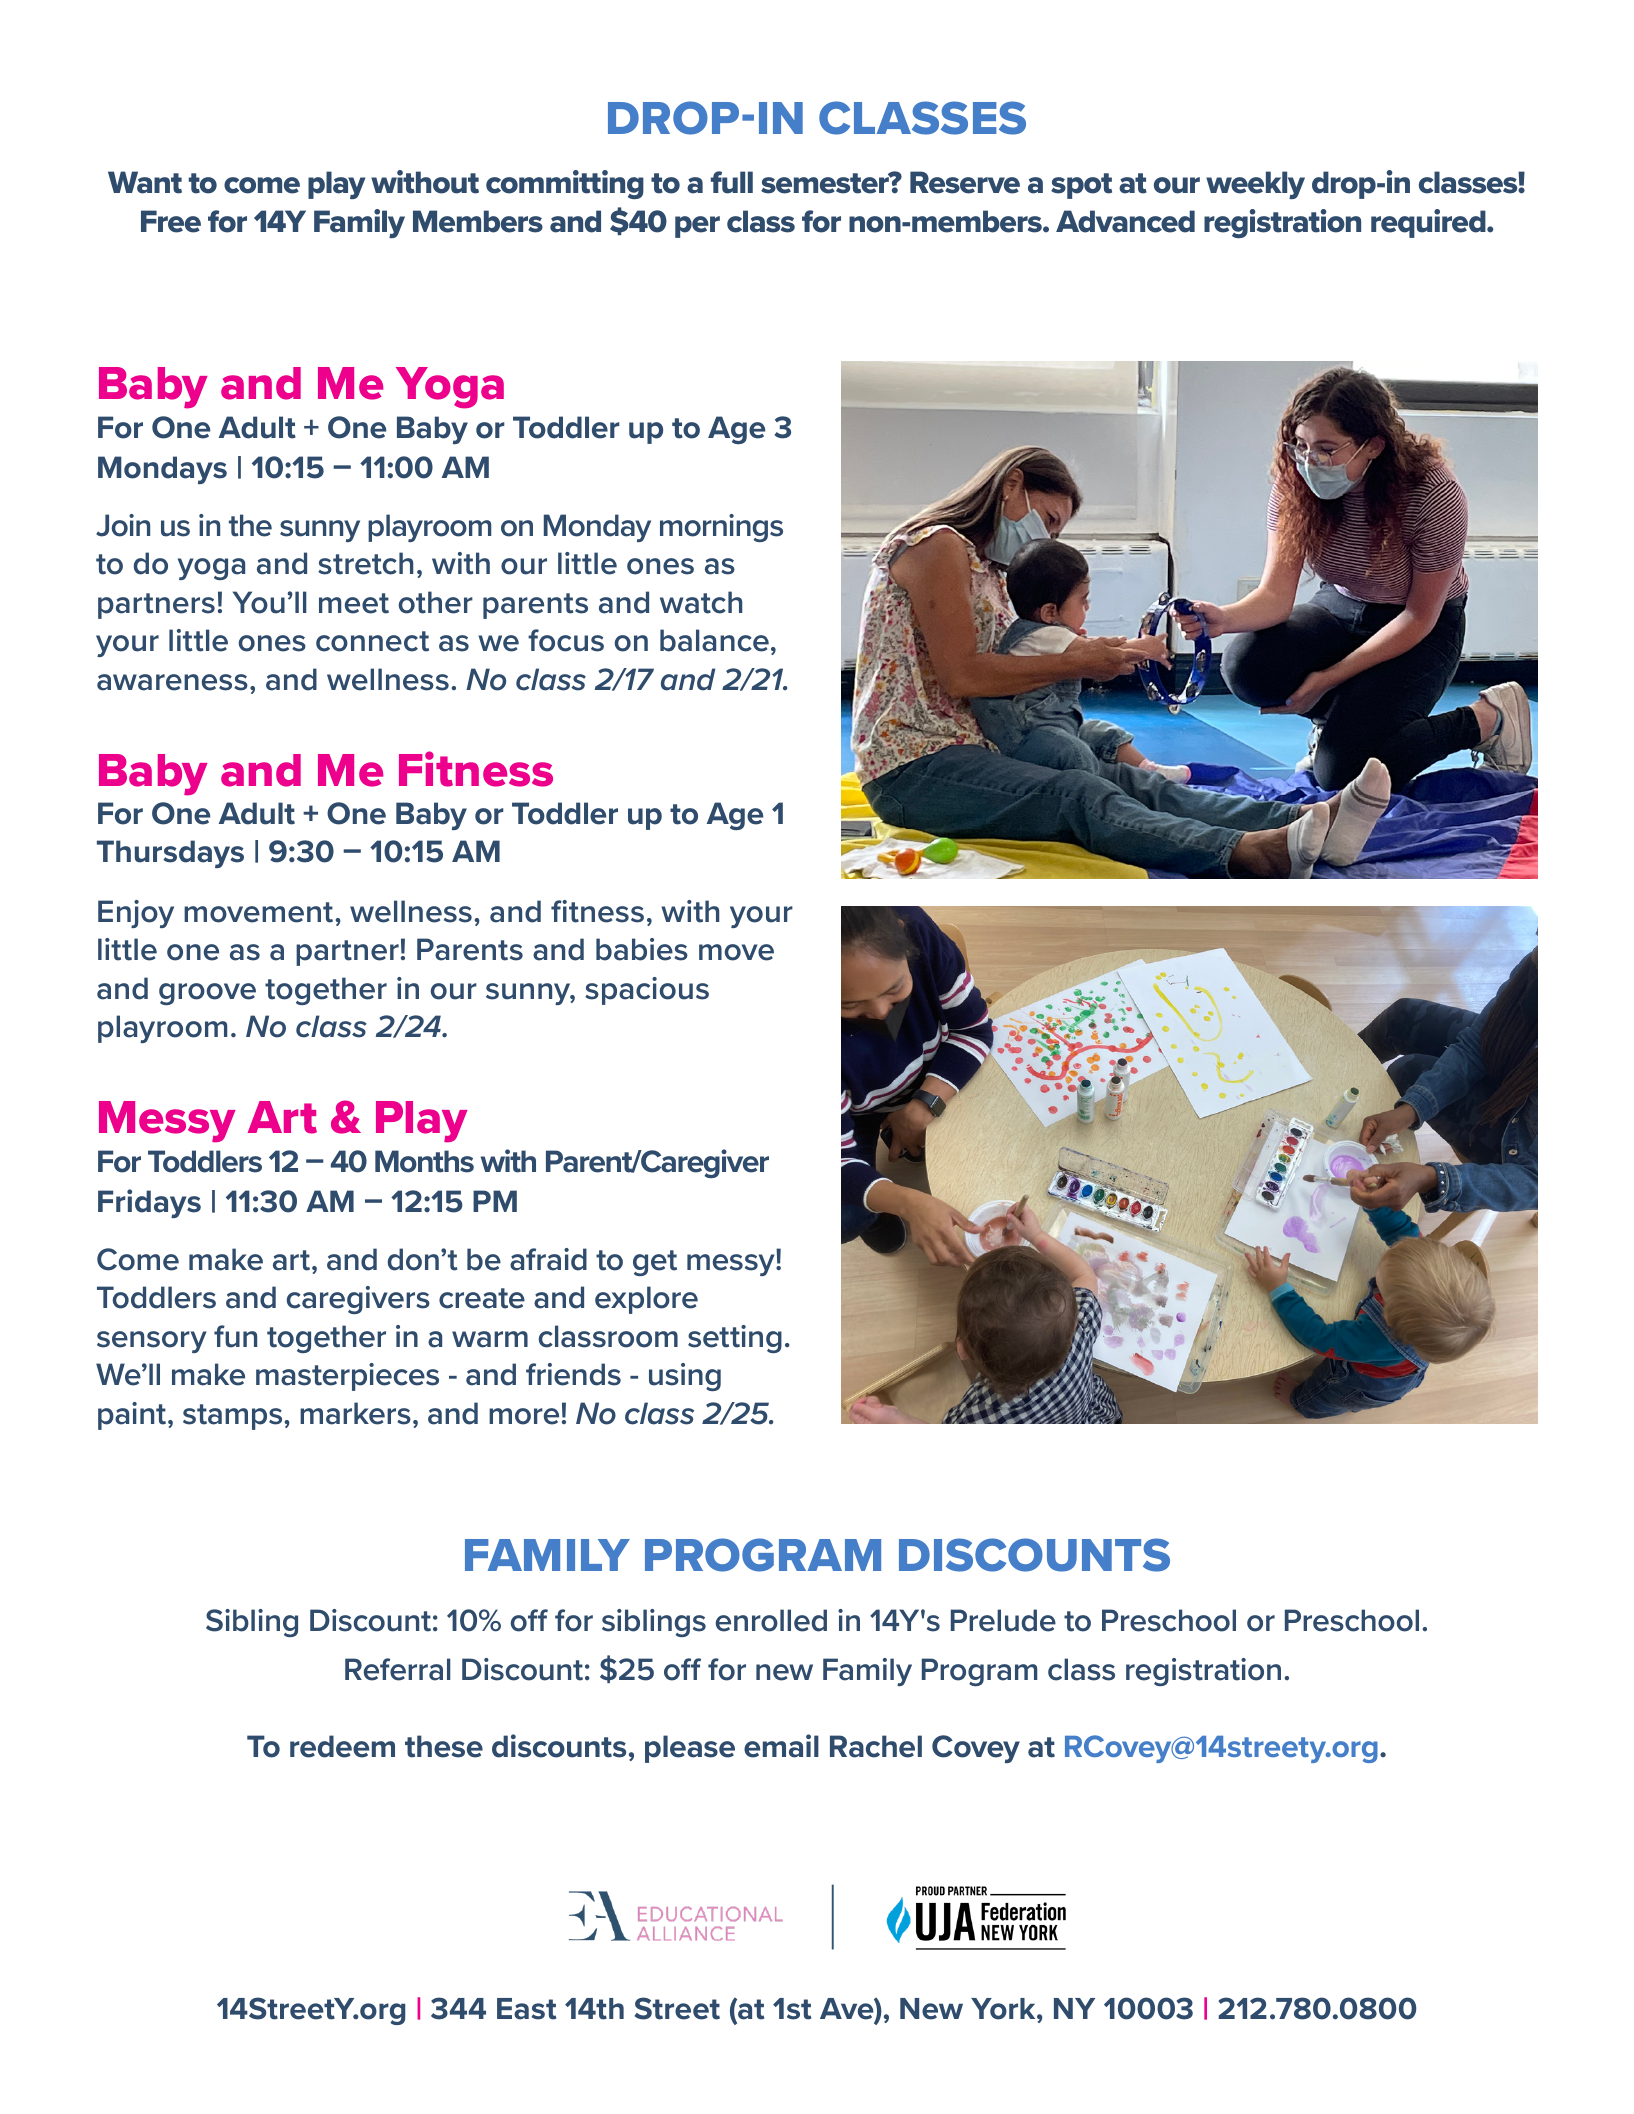  What do you see at coordinates (1255, 185) in the screenshot?
I see `weekly` at bounding box center [1255, 185].
